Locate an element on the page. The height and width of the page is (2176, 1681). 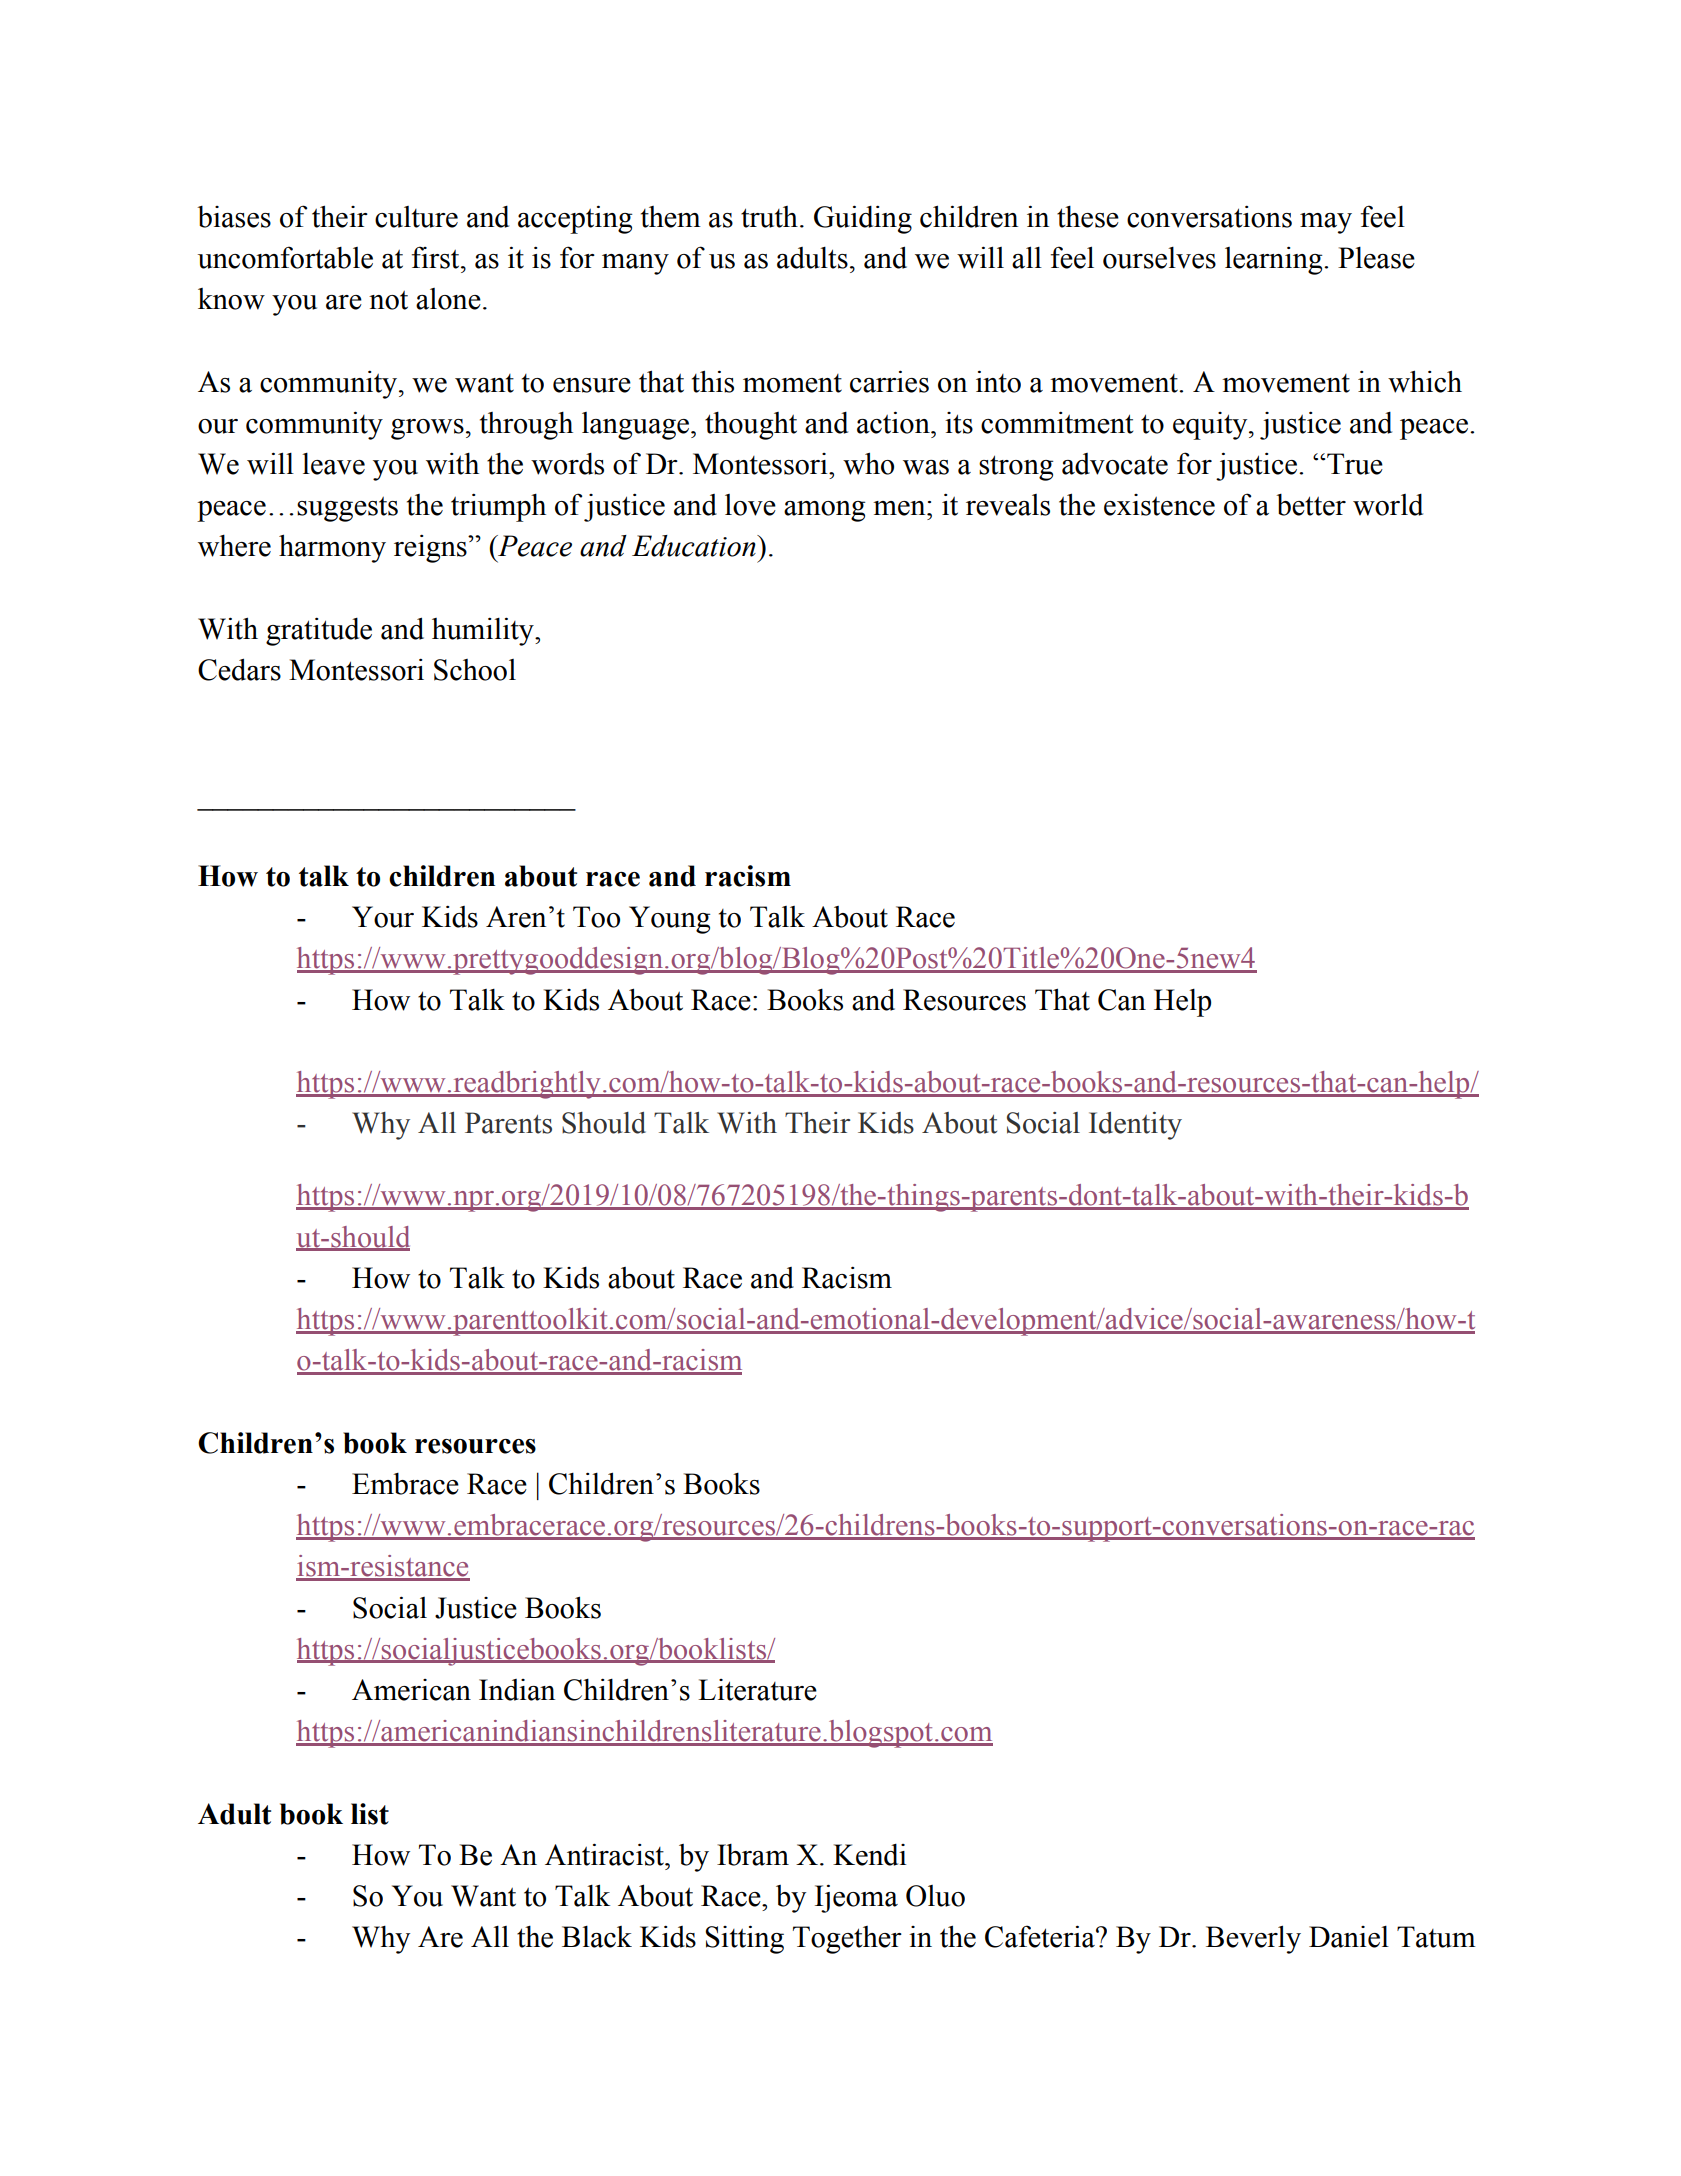
Your is located at coordinates (383, 917).
